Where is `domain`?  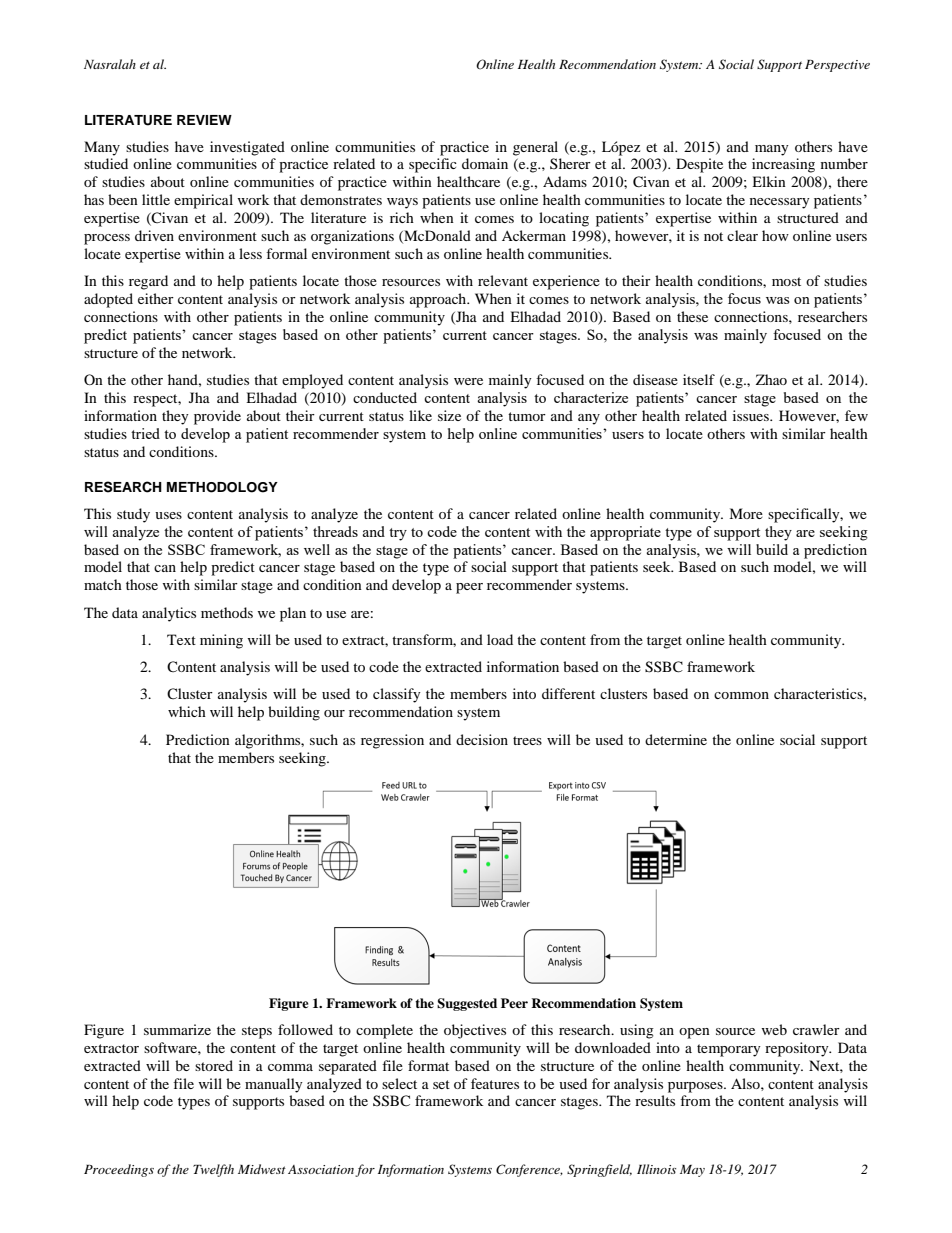
domain is located at coordinates (485, 163).
